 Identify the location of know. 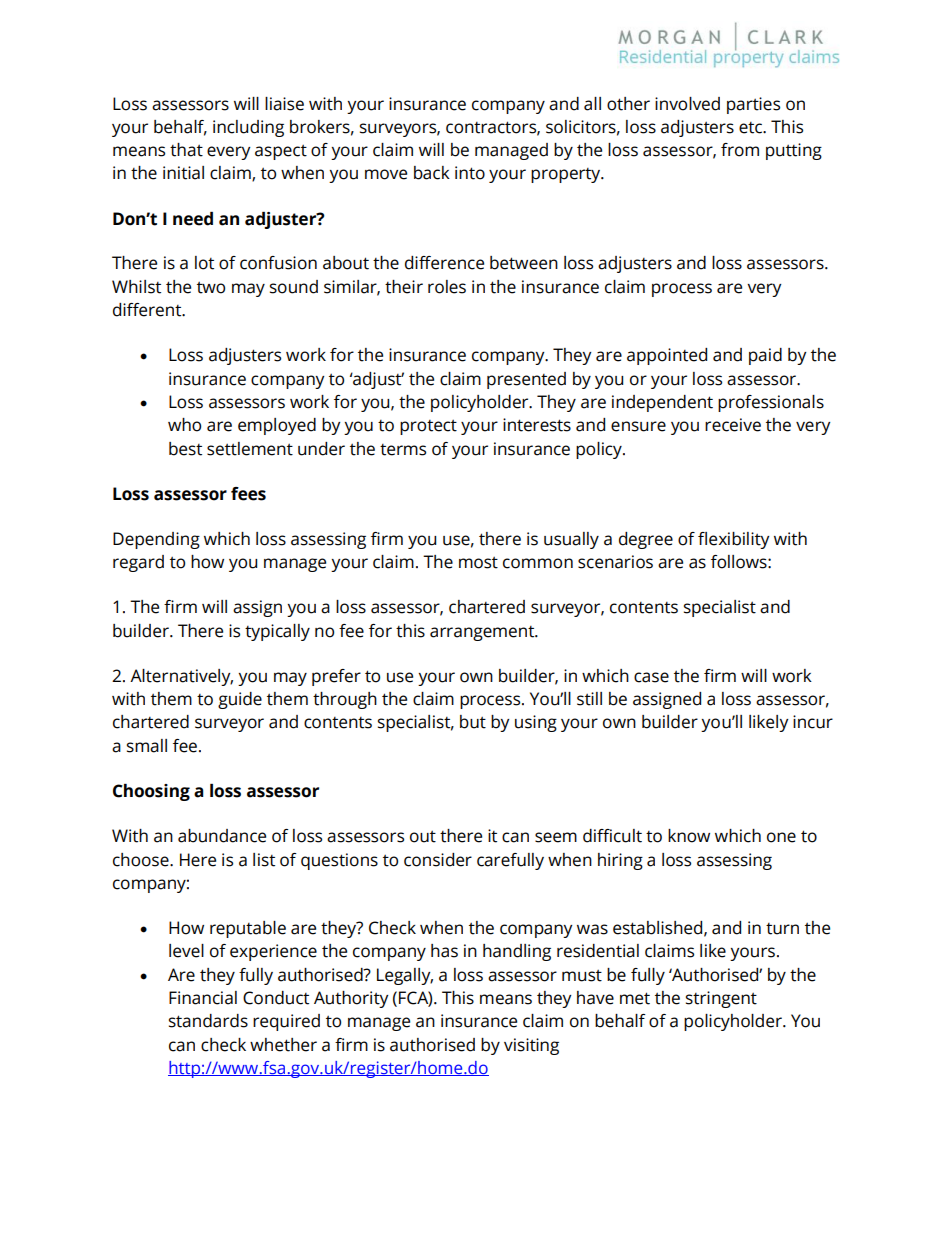
(689, 836).
